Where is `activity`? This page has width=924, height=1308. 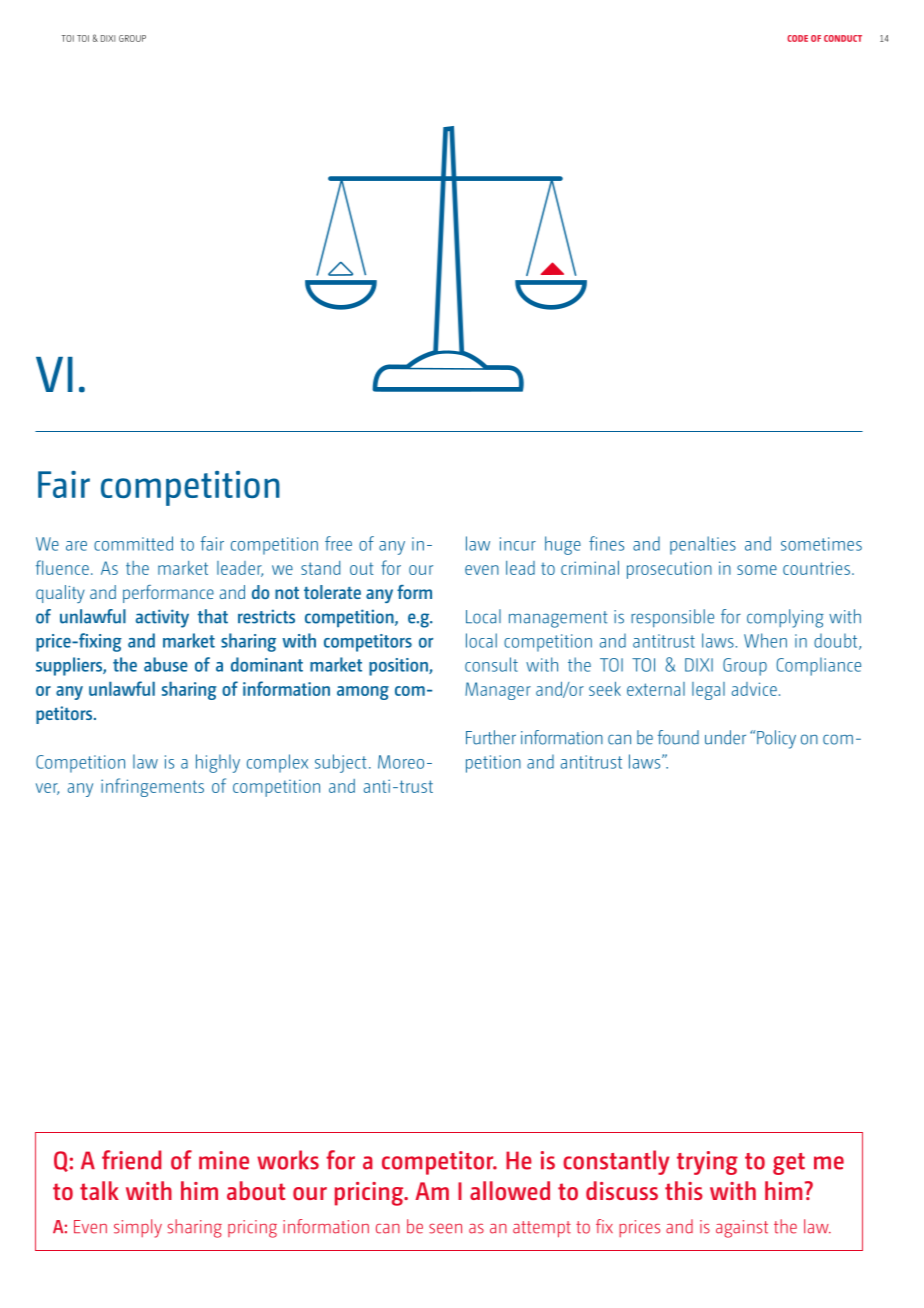 activity is located at coordinates (162, 618).
